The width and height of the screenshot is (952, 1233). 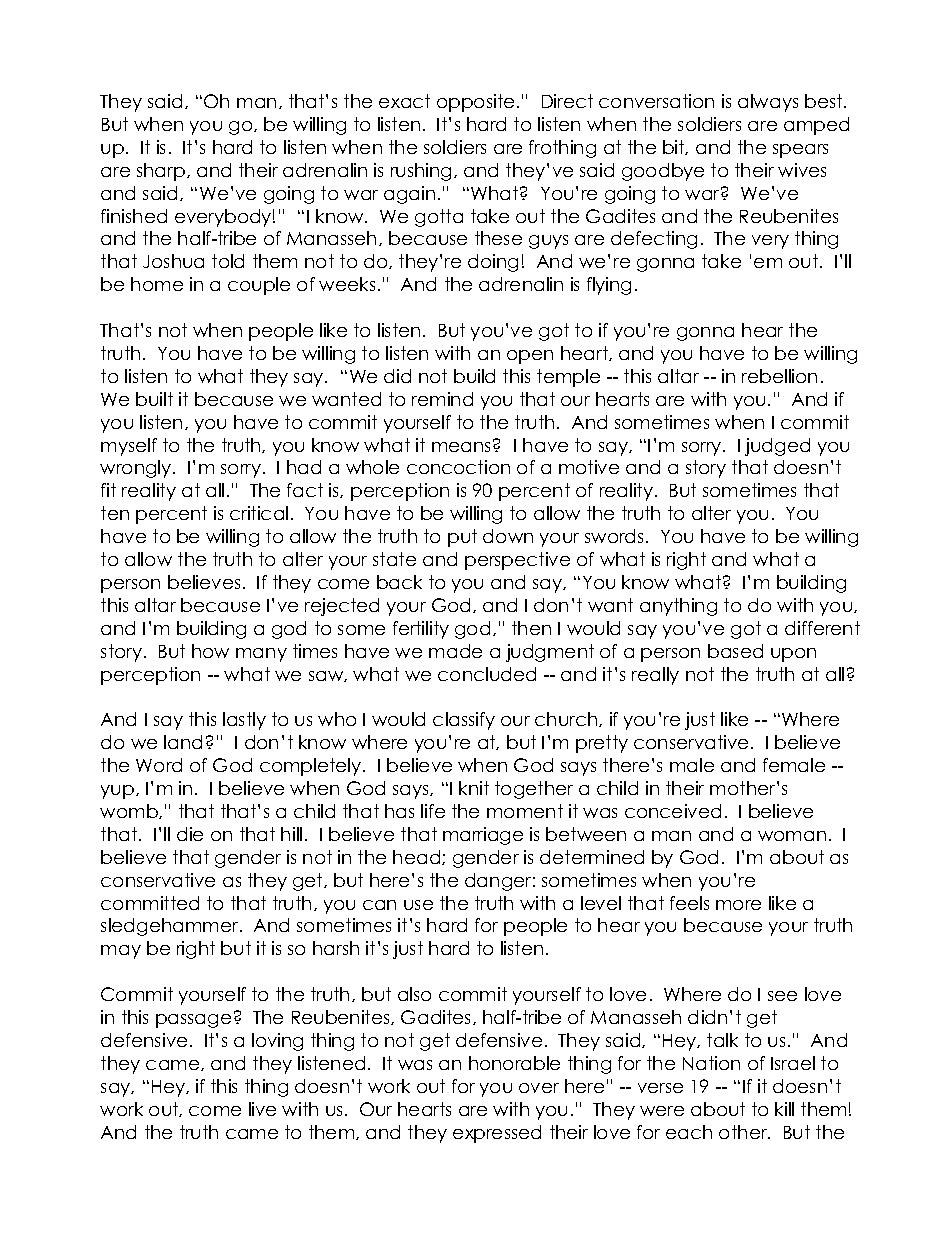 I want to click on based, so click(x=735, y=651).
